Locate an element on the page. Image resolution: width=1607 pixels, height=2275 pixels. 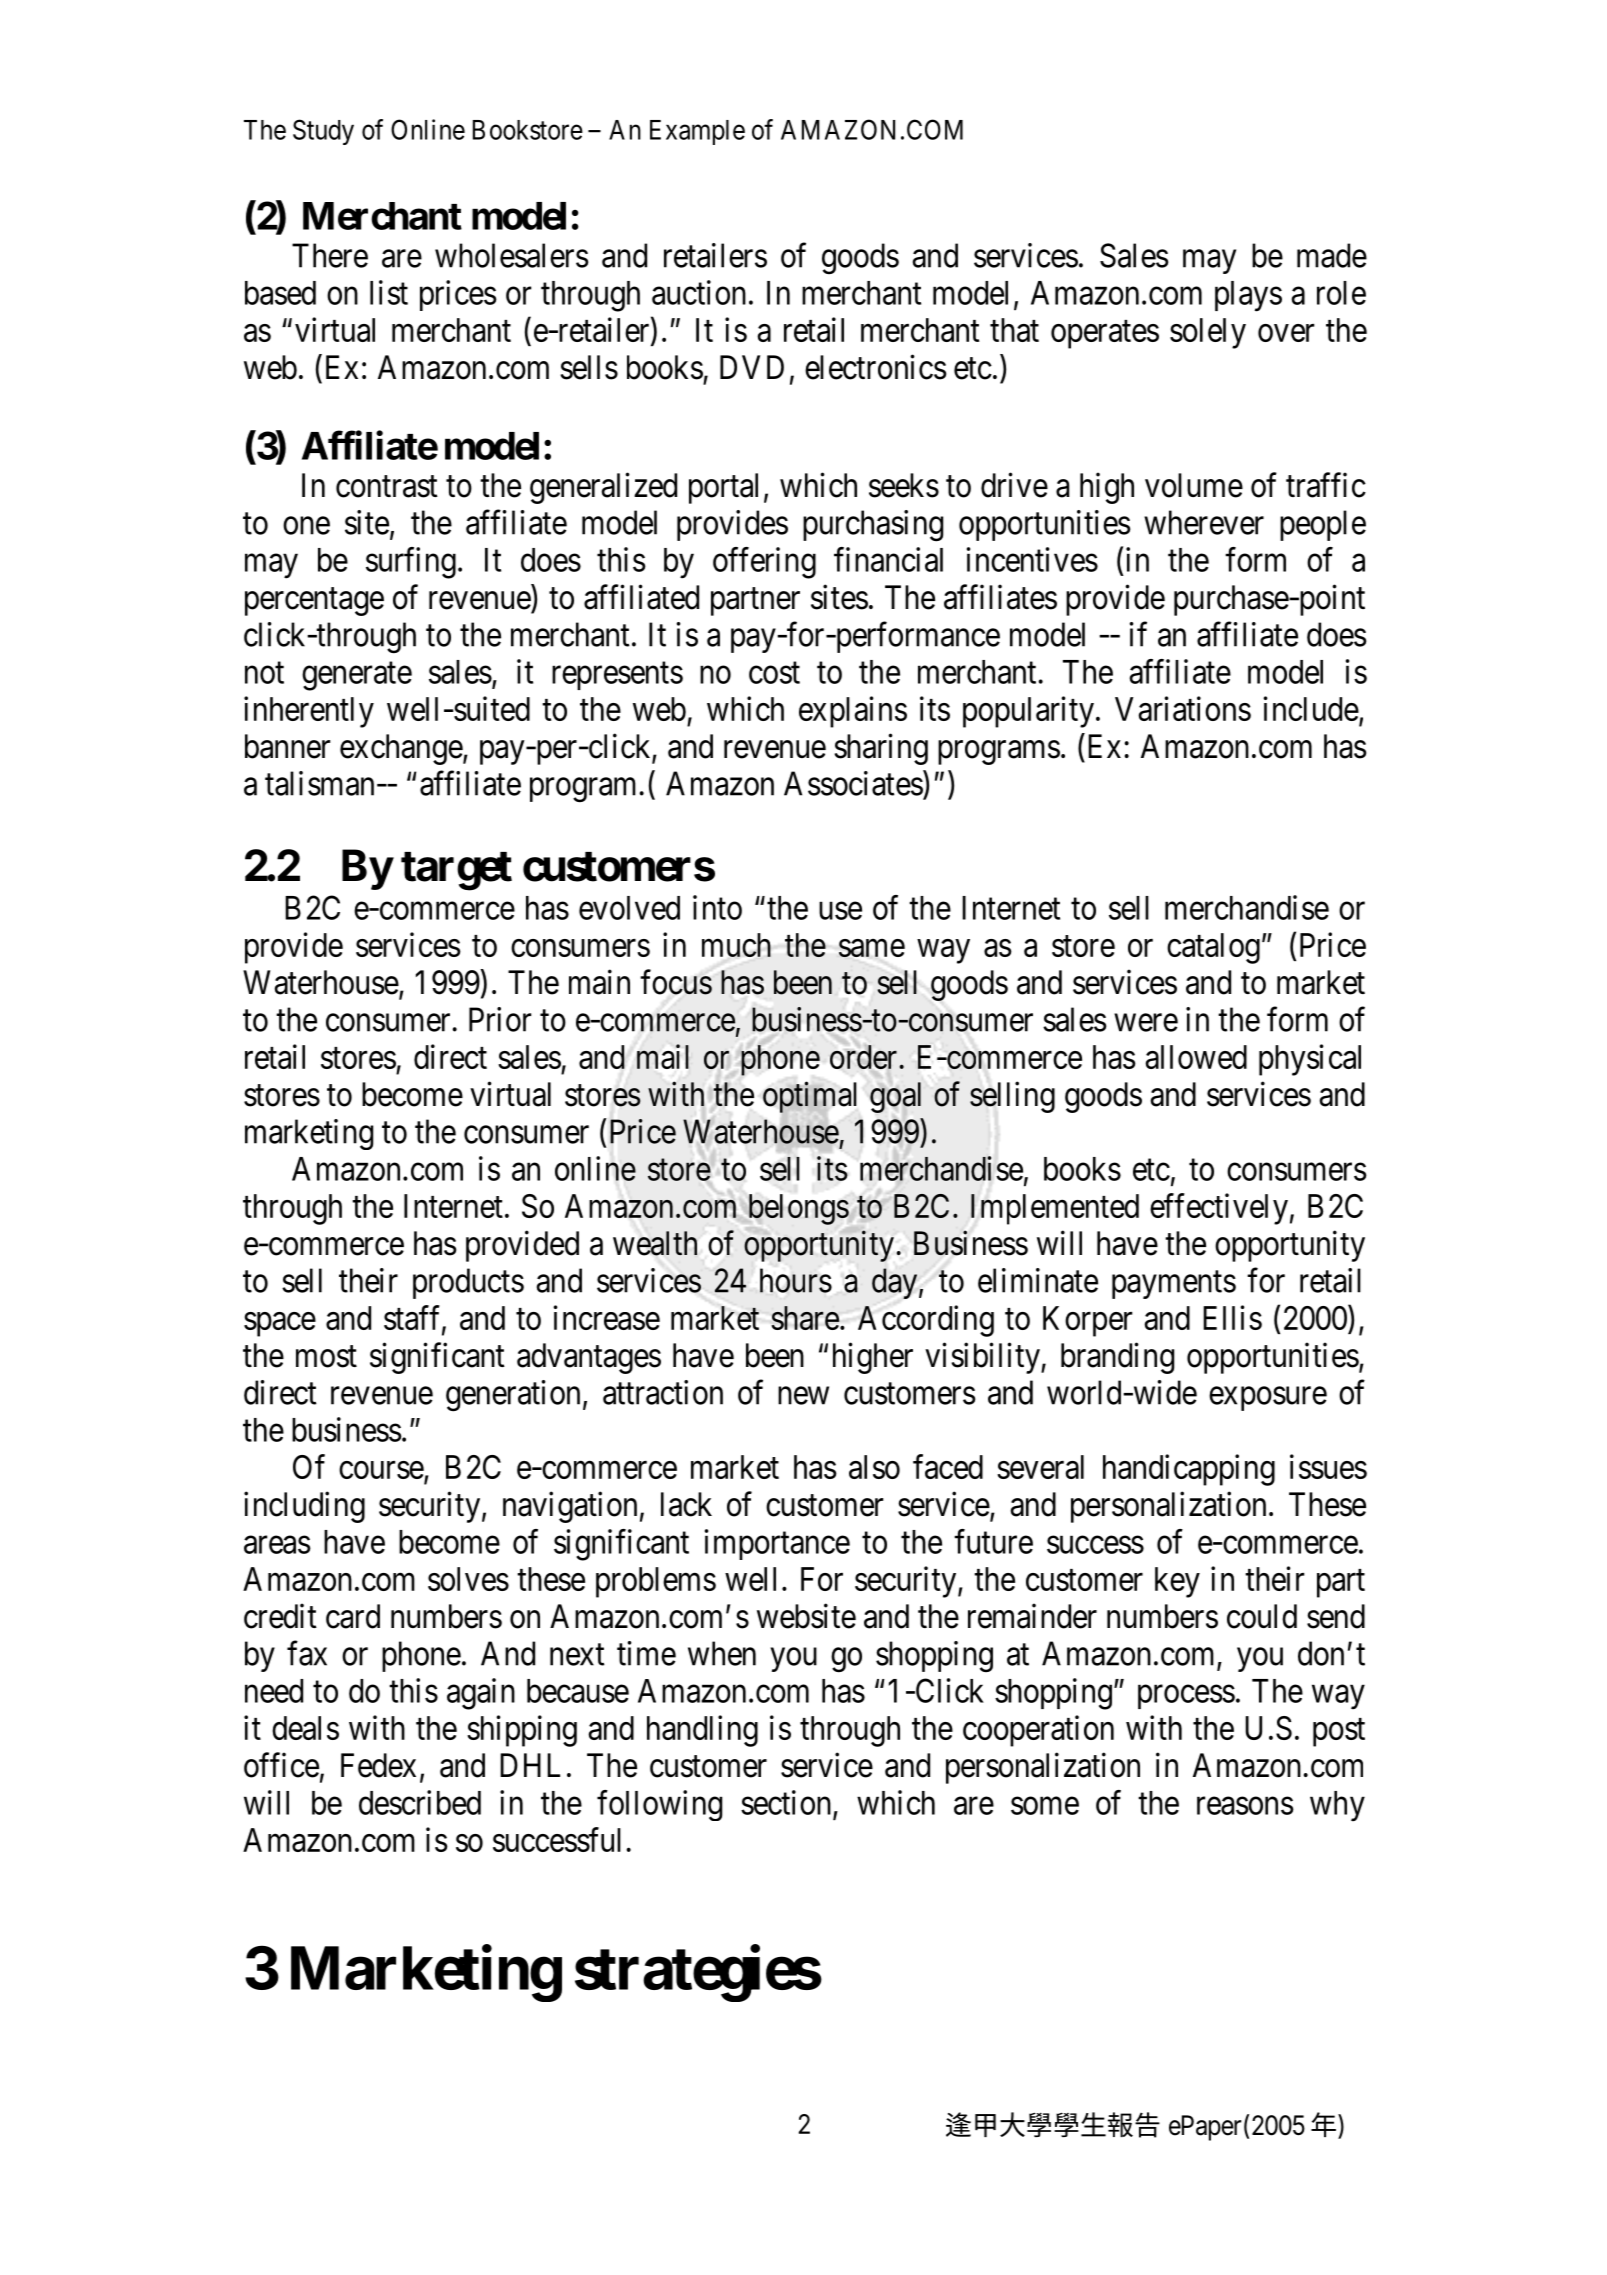
branding is located at coordinates (1117, 1358).
